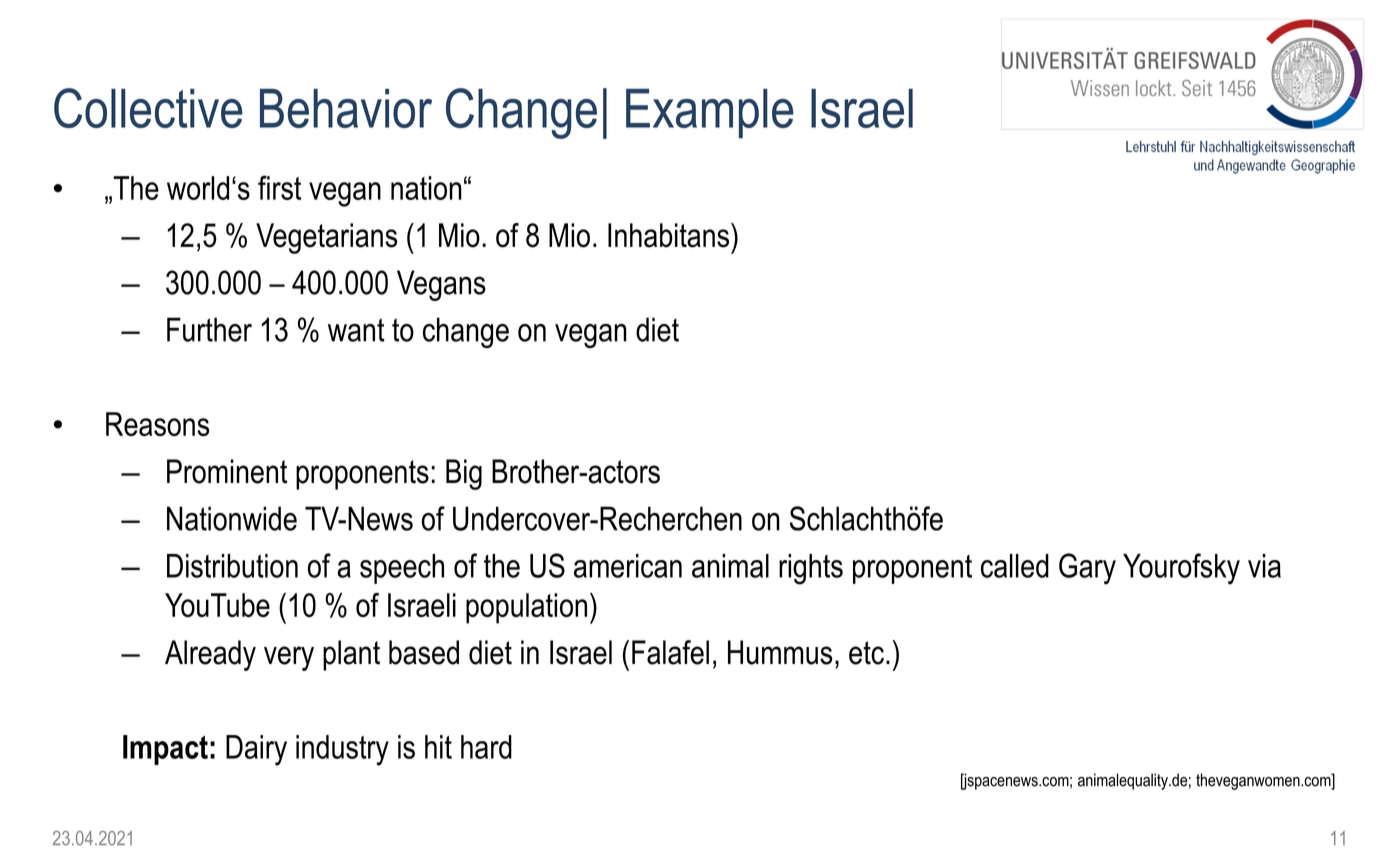 The image size is (1389, 868). What do you see at coordinates (866, 653) in the screenshot?
I see `etc` at bounding box center [866, 653].
